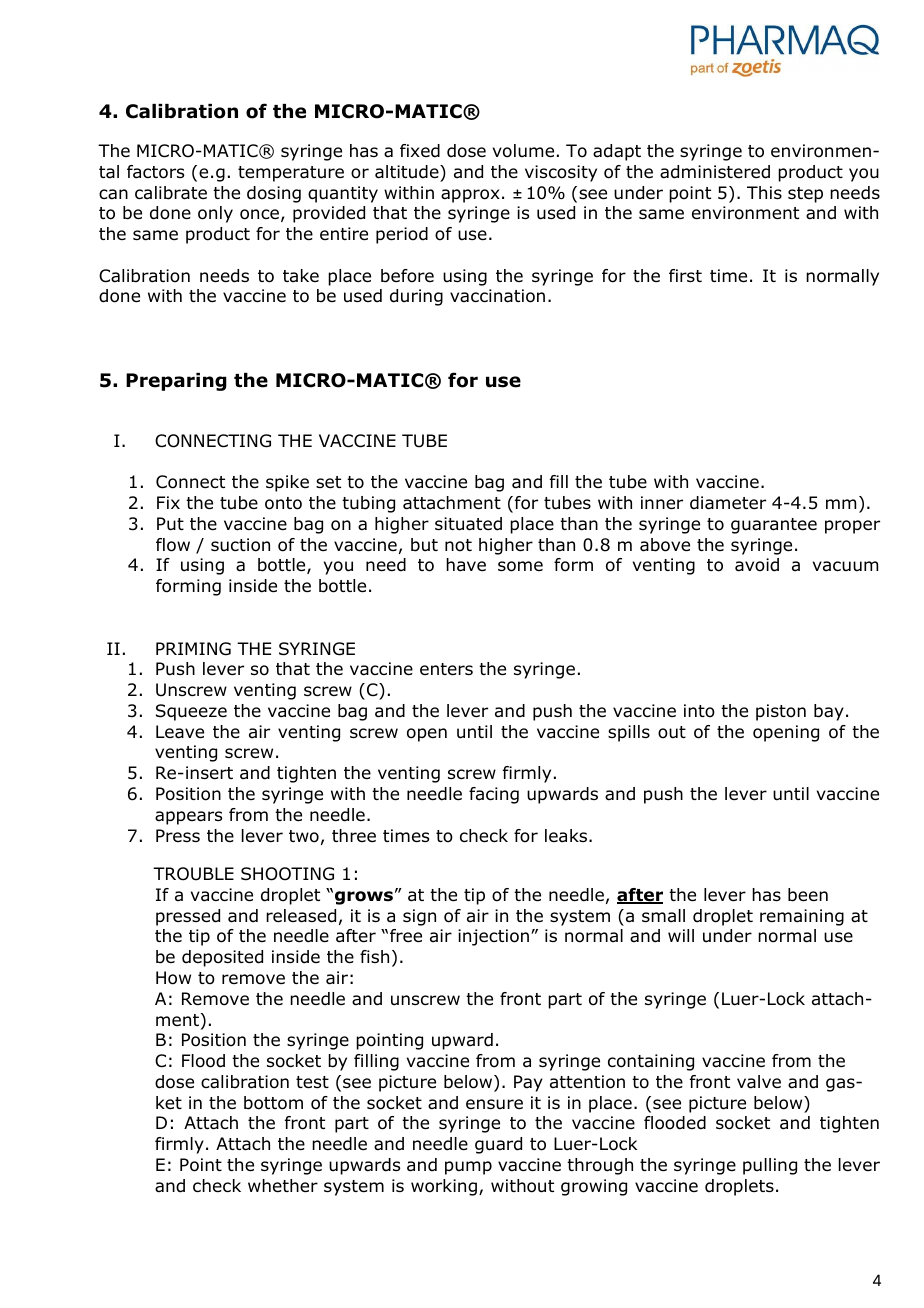 This document has width=924, height=1308. What do you see at coordinates (193, 649) in the document?
I see `PRIMING` at bounding box center [193, 649].
